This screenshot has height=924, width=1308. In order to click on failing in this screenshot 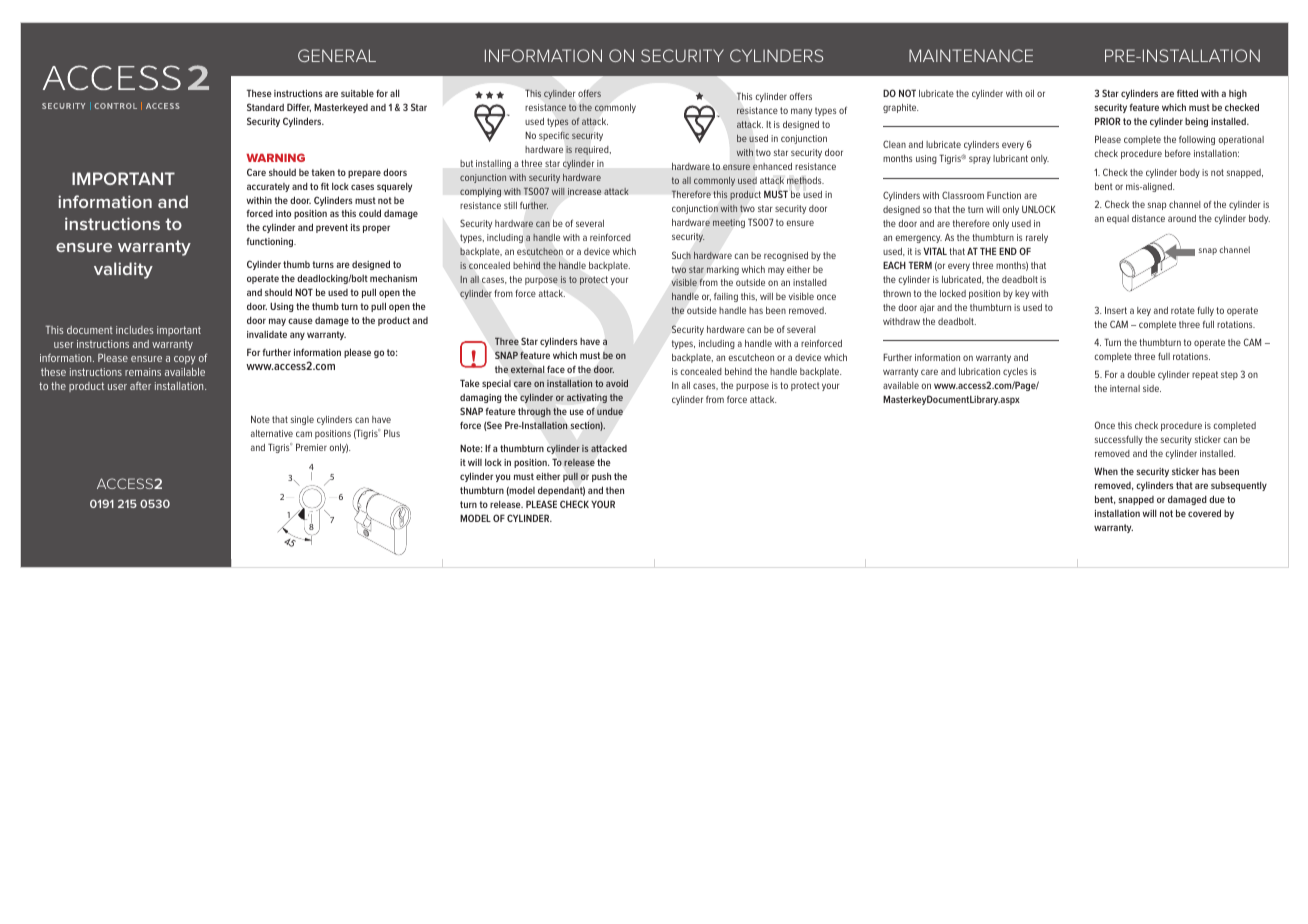, I will do `click(726, 297)`.
